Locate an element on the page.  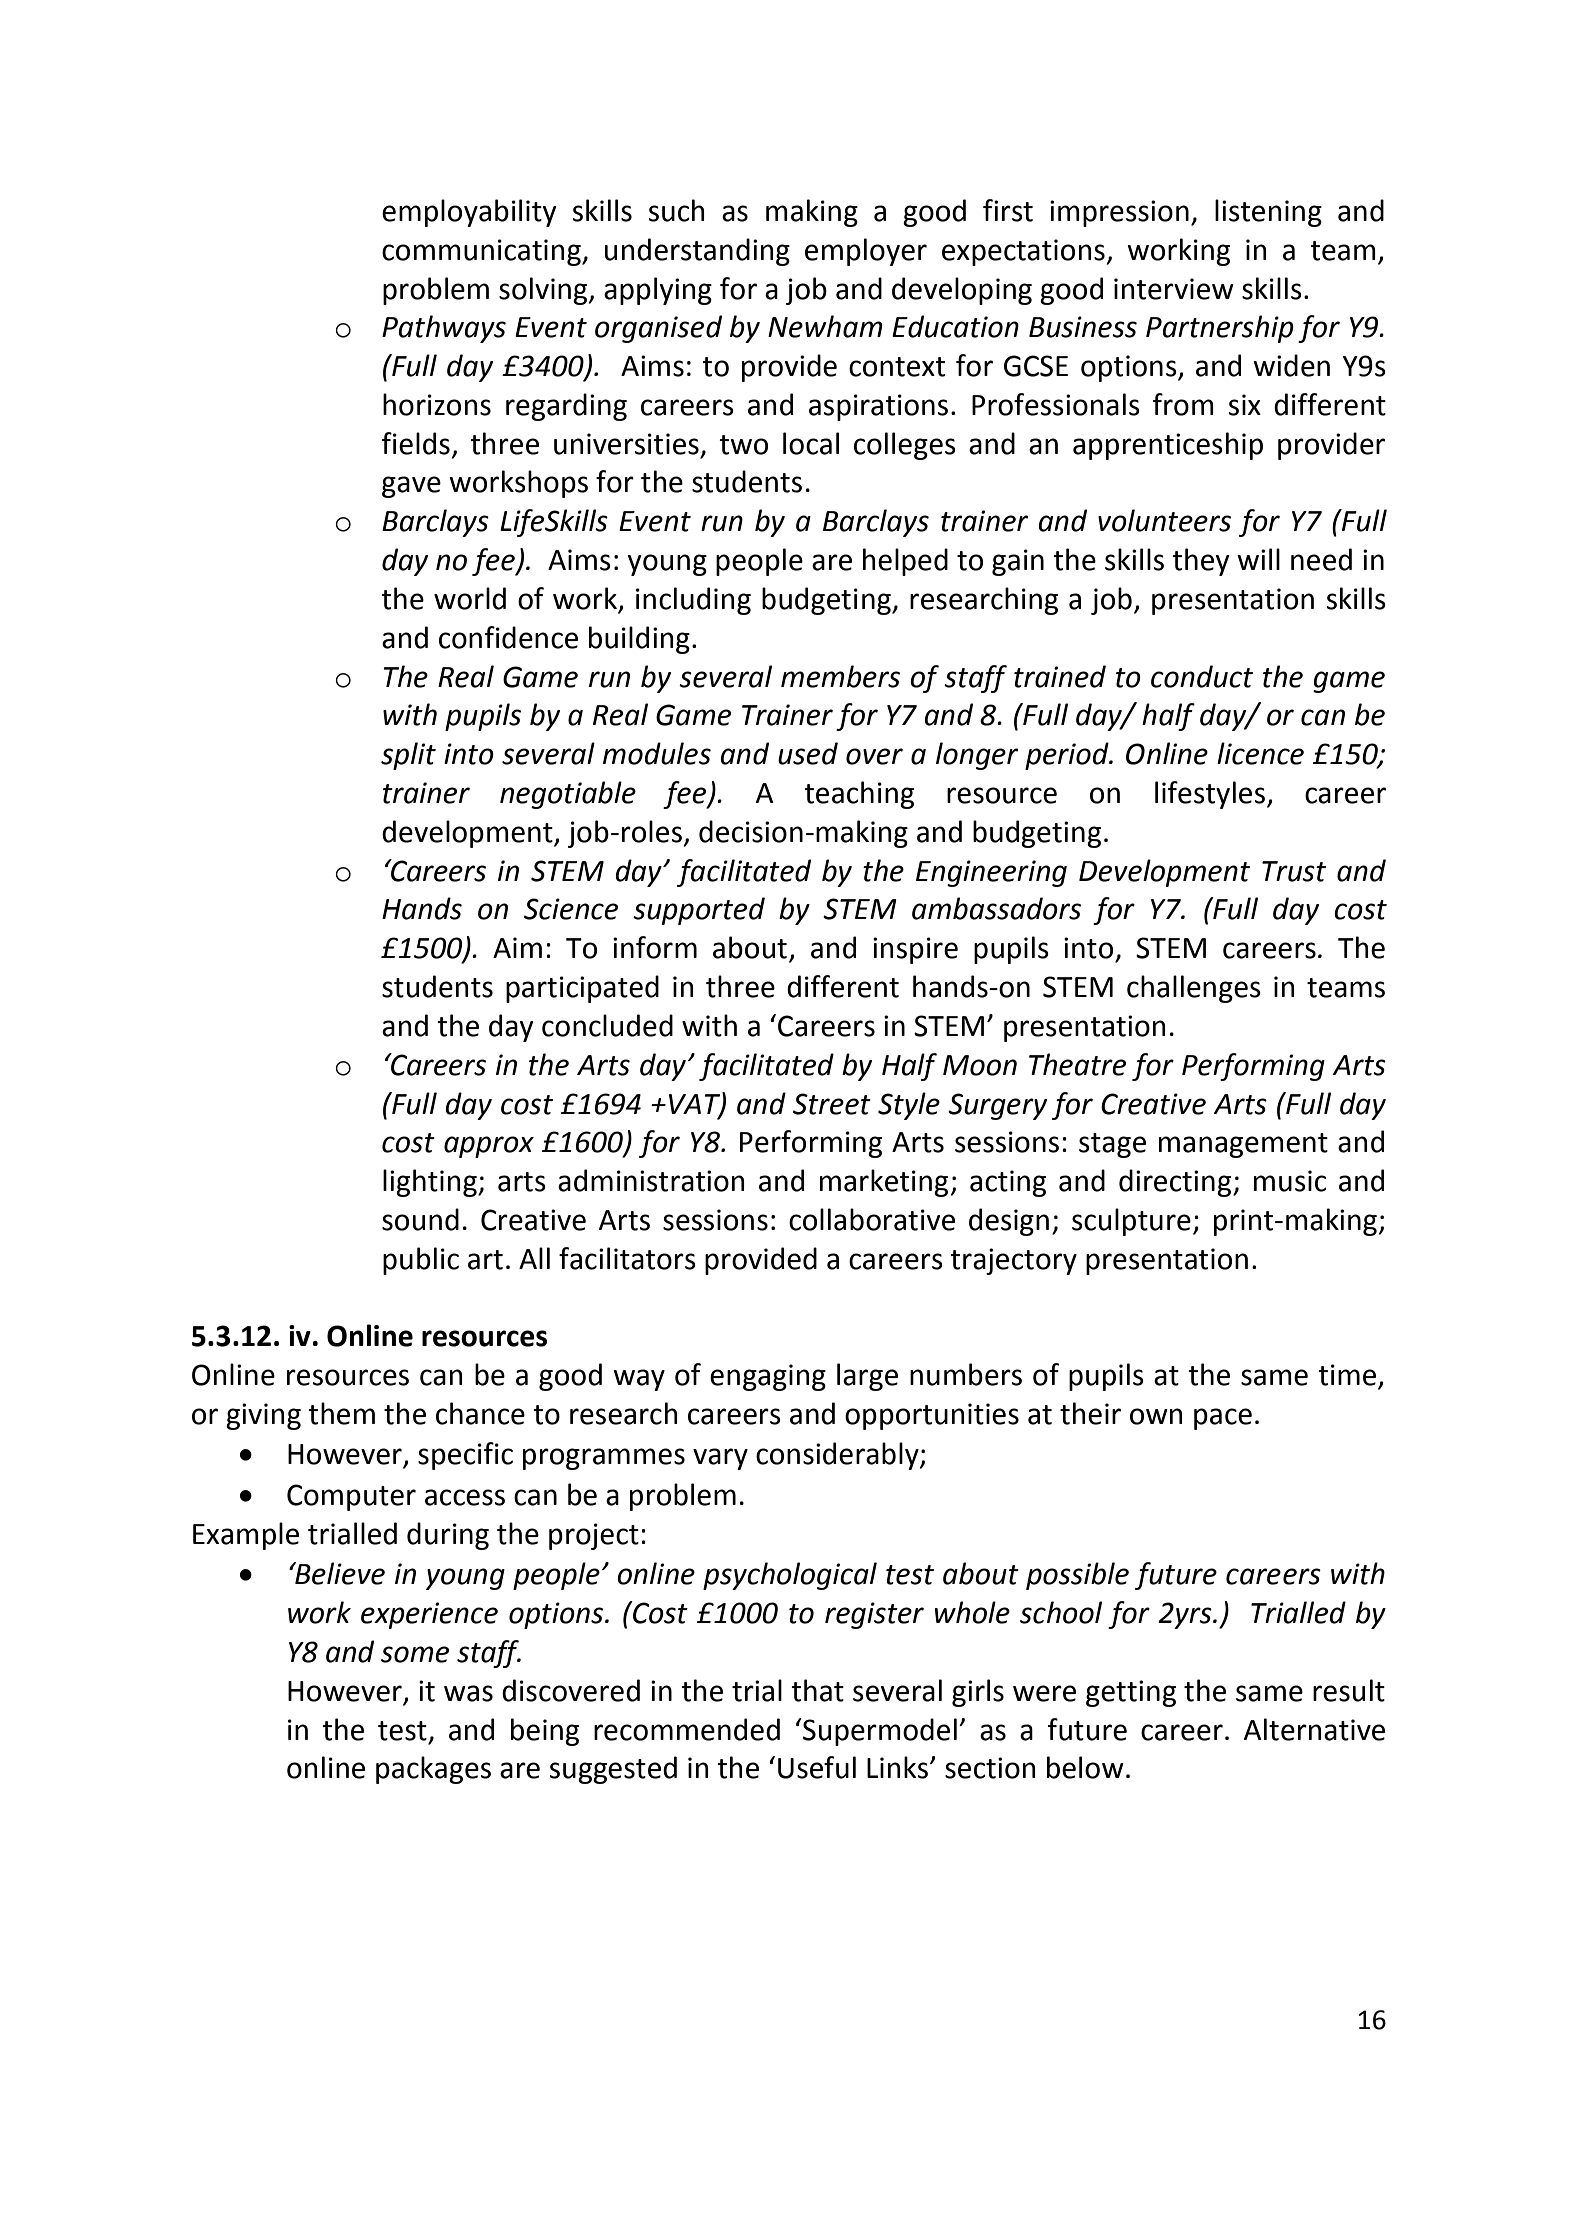
used is located at coordinates (808, 753).
